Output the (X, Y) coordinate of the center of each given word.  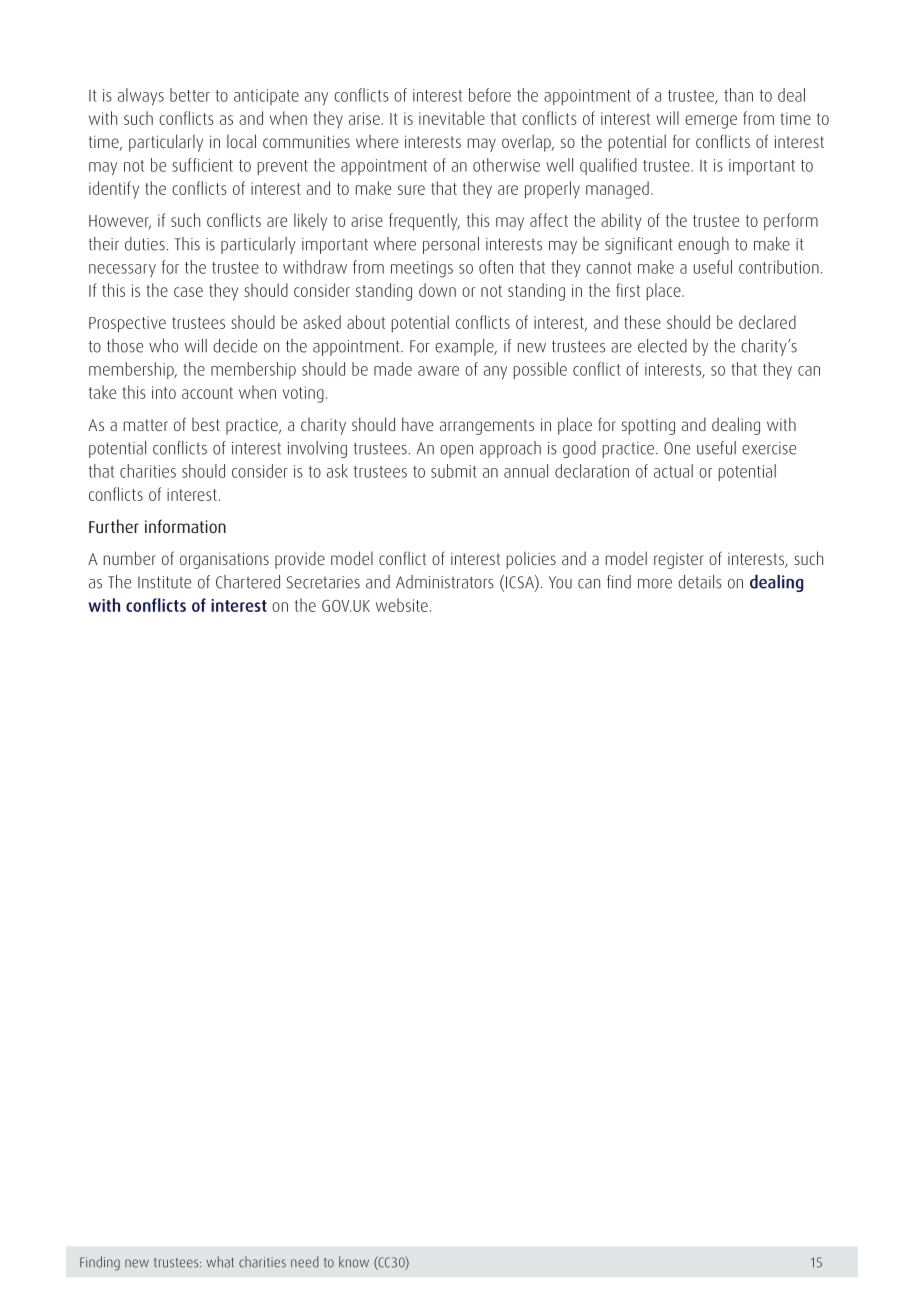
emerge (711, 122)
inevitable (452, 118)
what (220, 1262)
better (190, 95)
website (402, 605)
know (354, 1262)
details (700, 582)
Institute (164, 582)
